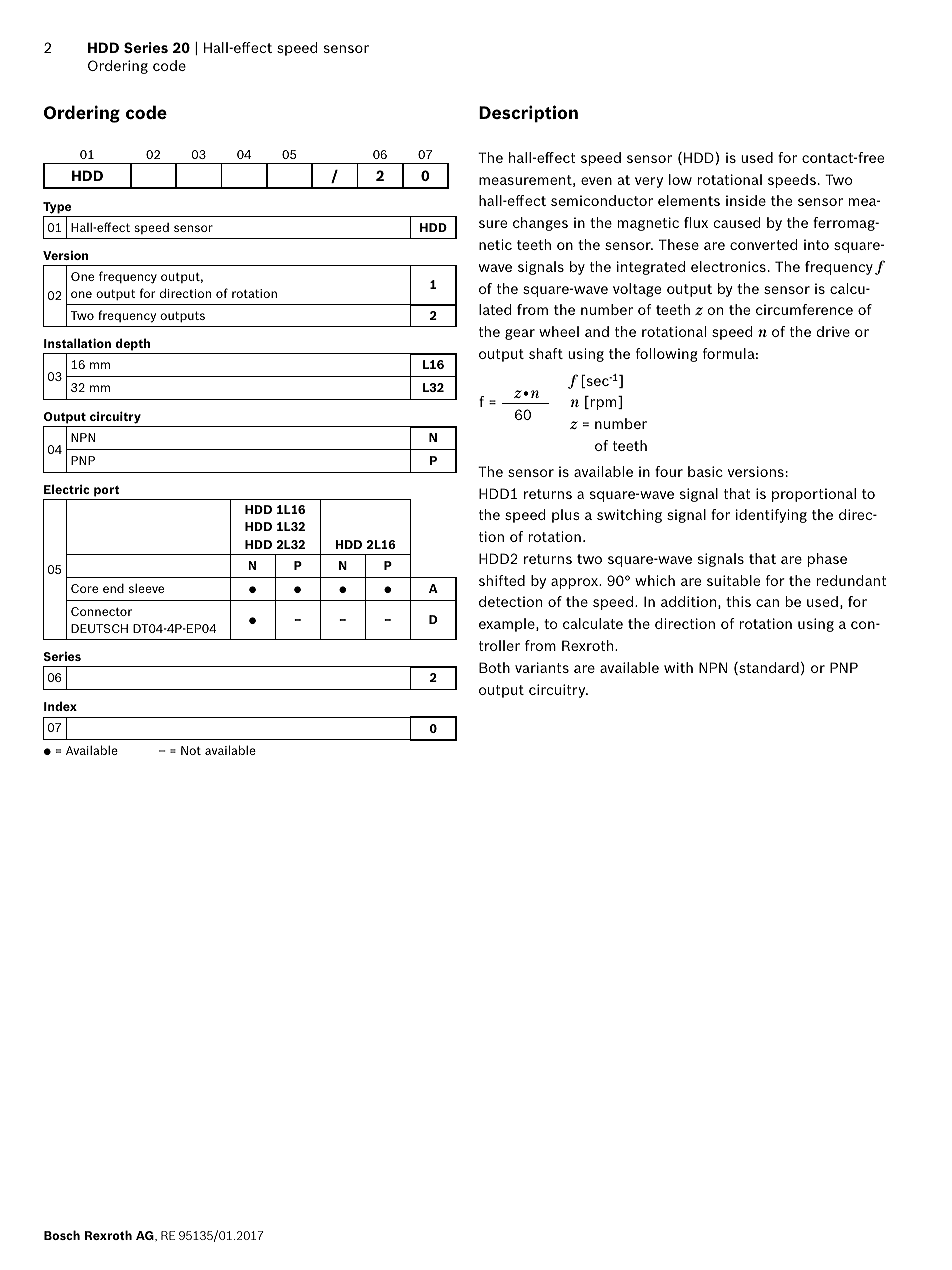  I want to click on Not, so click(191, 750).
